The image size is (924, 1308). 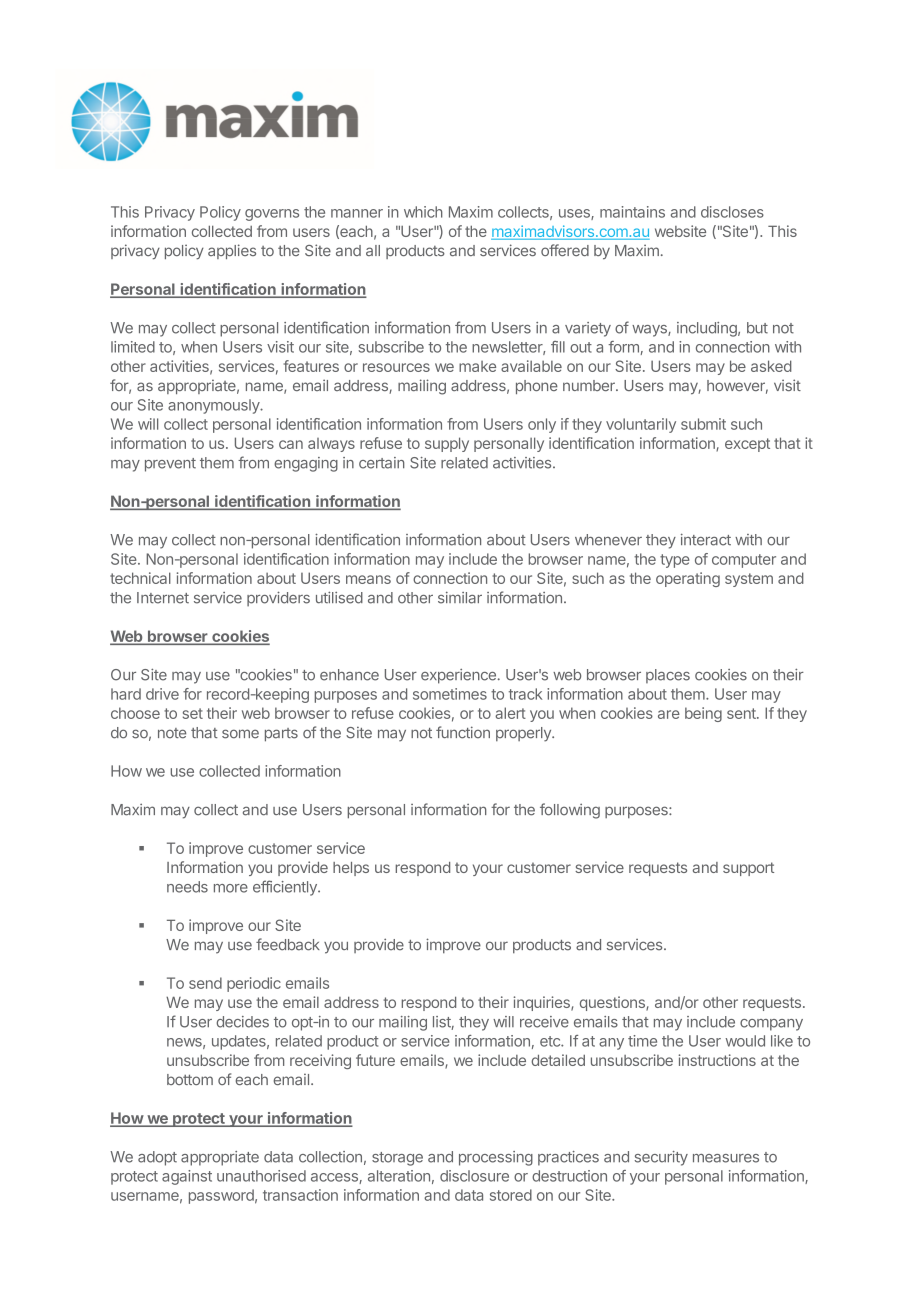 I want to click on against, so click(x=187, y=1177).
